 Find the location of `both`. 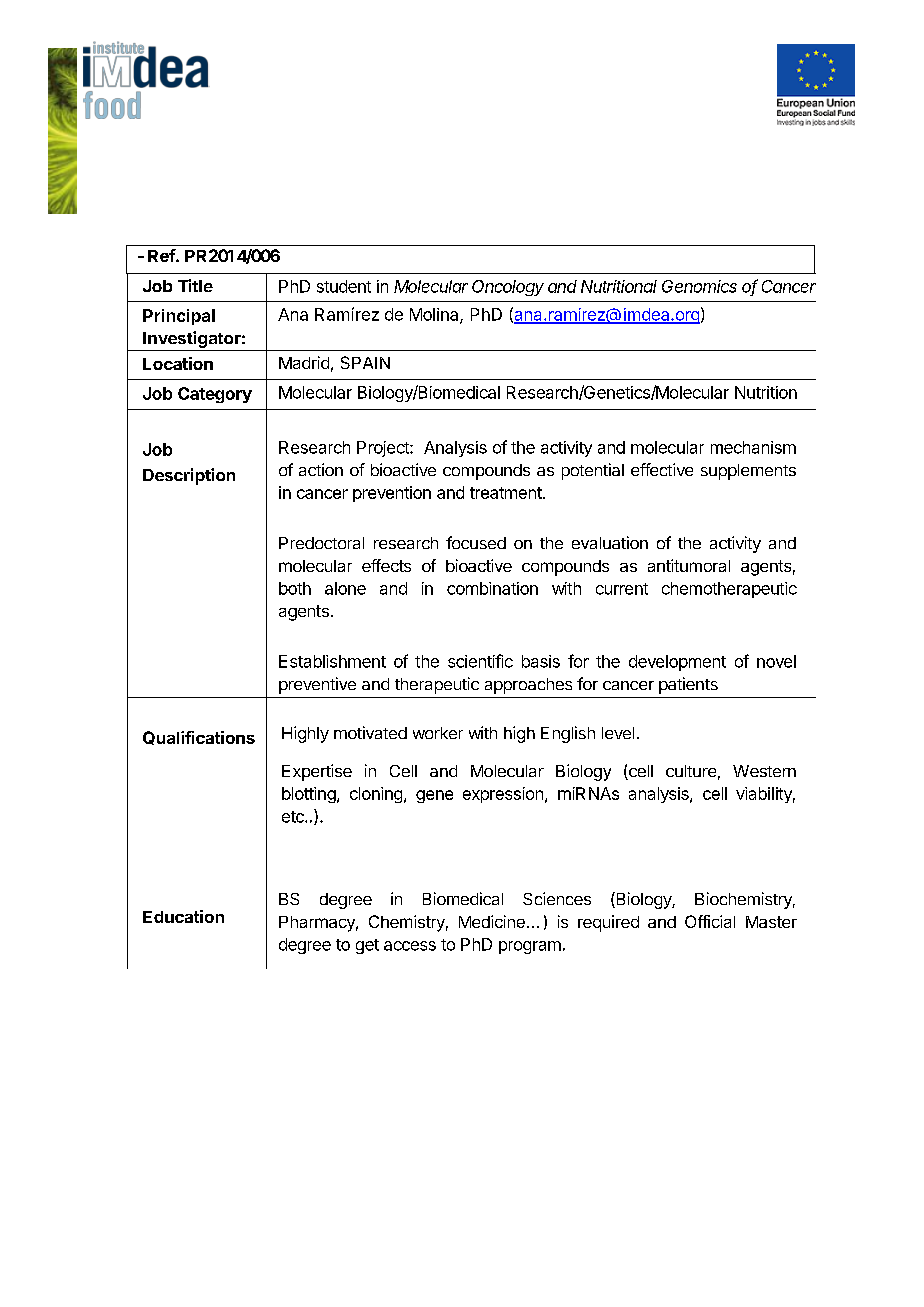

both is located at coordinates (295, 588).
